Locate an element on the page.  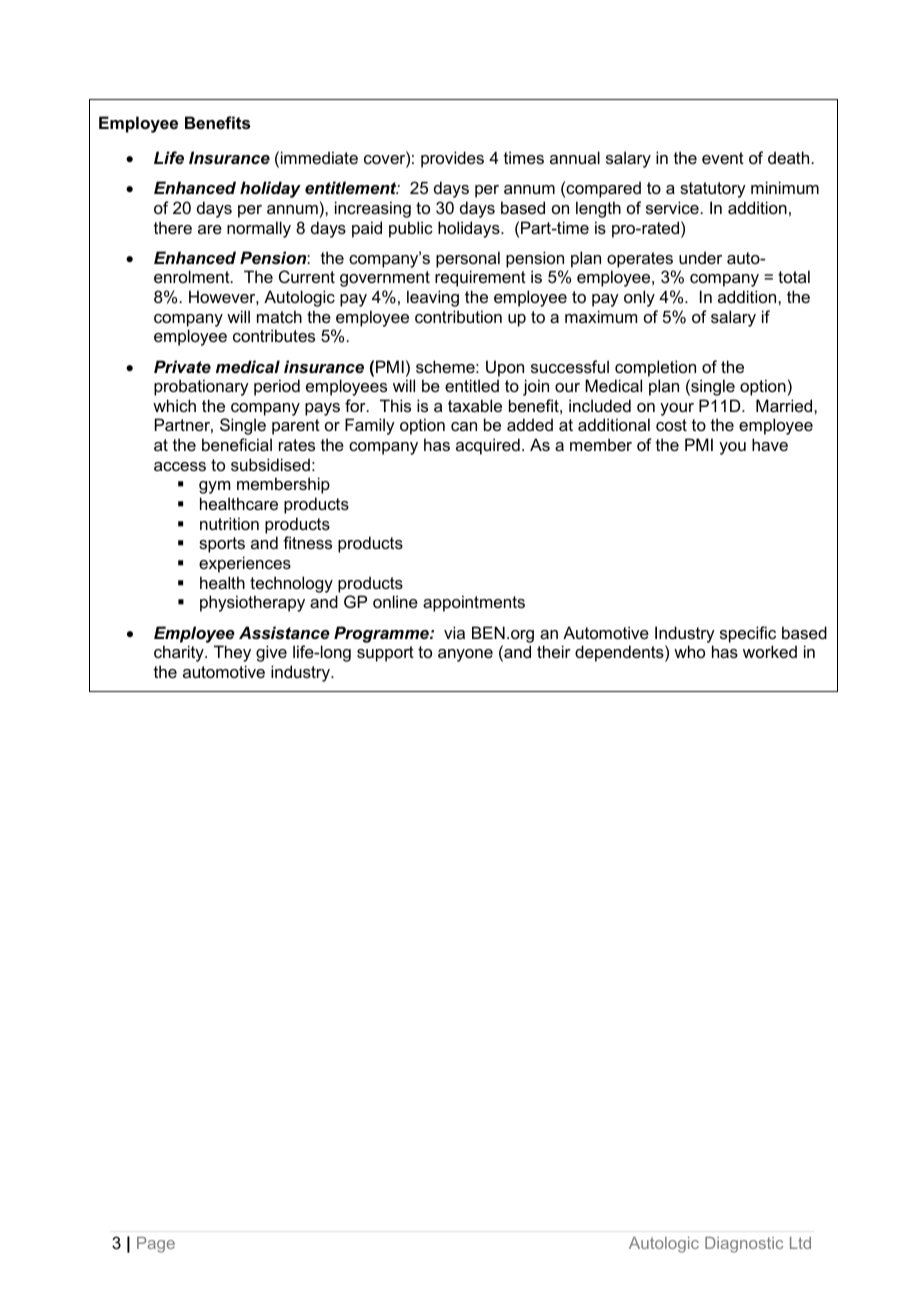
They is located at coordinates (232, 653).
